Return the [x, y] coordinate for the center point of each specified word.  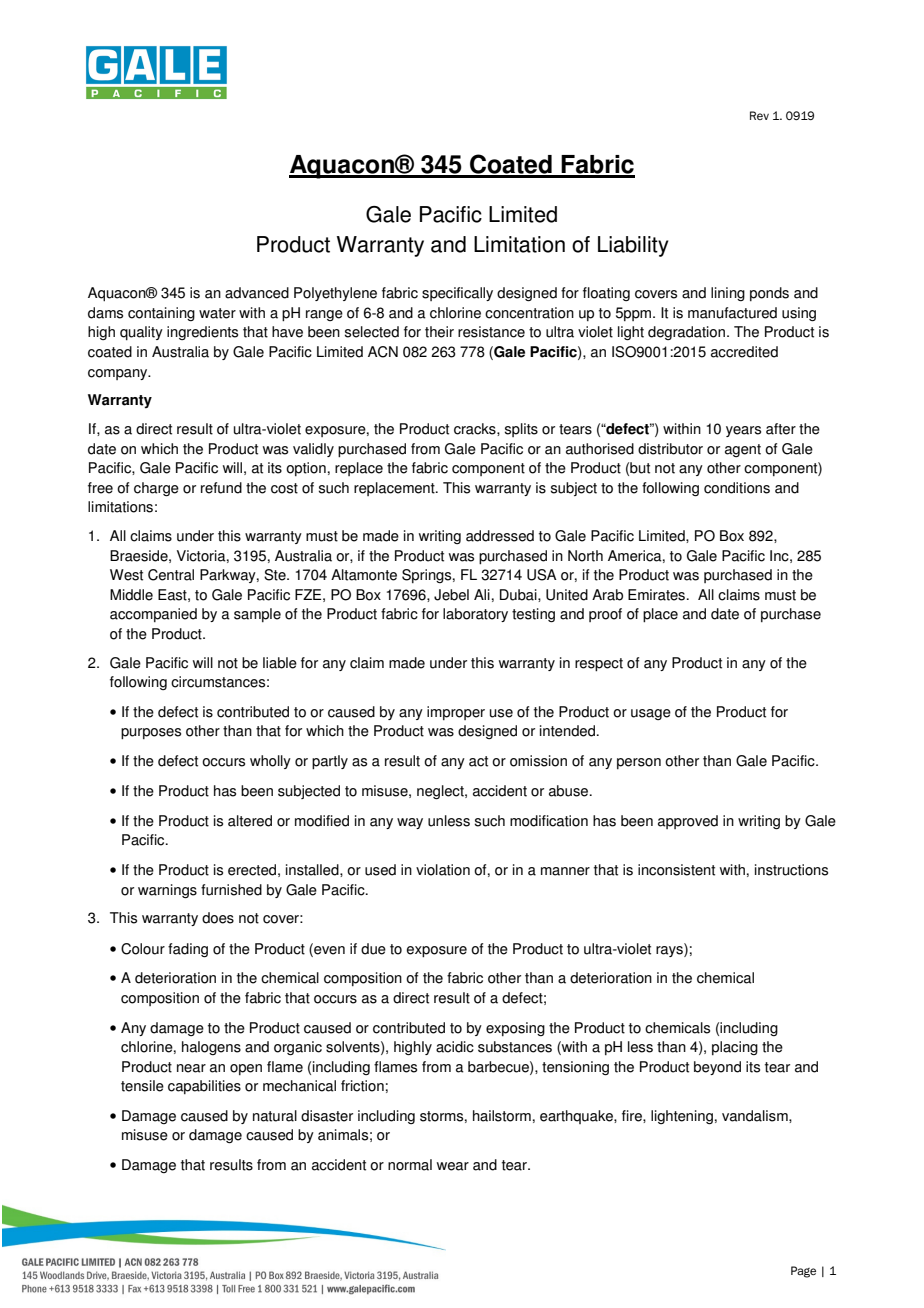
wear [453, 1166]
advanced [257, 293]
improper [456, 713]
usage [651, 714]
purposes [151, 734]
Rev [759, 115]
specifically [457, 294]
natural [275, 1116]
